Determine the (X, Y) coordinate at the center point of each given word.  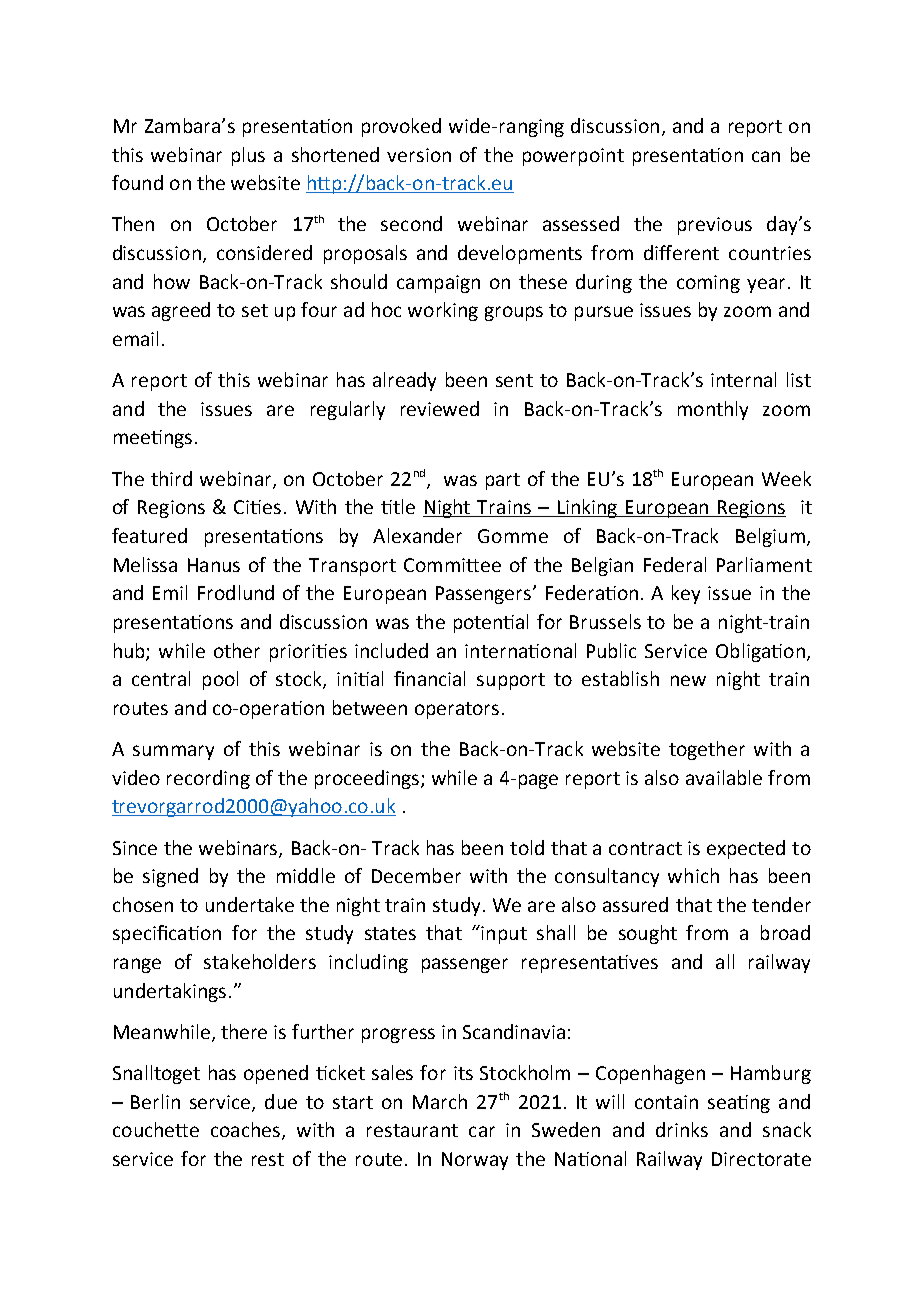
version (419, 155)
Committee (452, 565)
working (443, 311)
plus (248, 156)
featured (149, 535)
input (503, 934)
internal (743, 379)
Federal (675, 564)
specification (167, 934)
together (707, 750)
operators (457, 710)
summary (173, 752)
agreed (181, 311)
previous (715, 226)
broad (785, 932)
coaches (245, 1129)
